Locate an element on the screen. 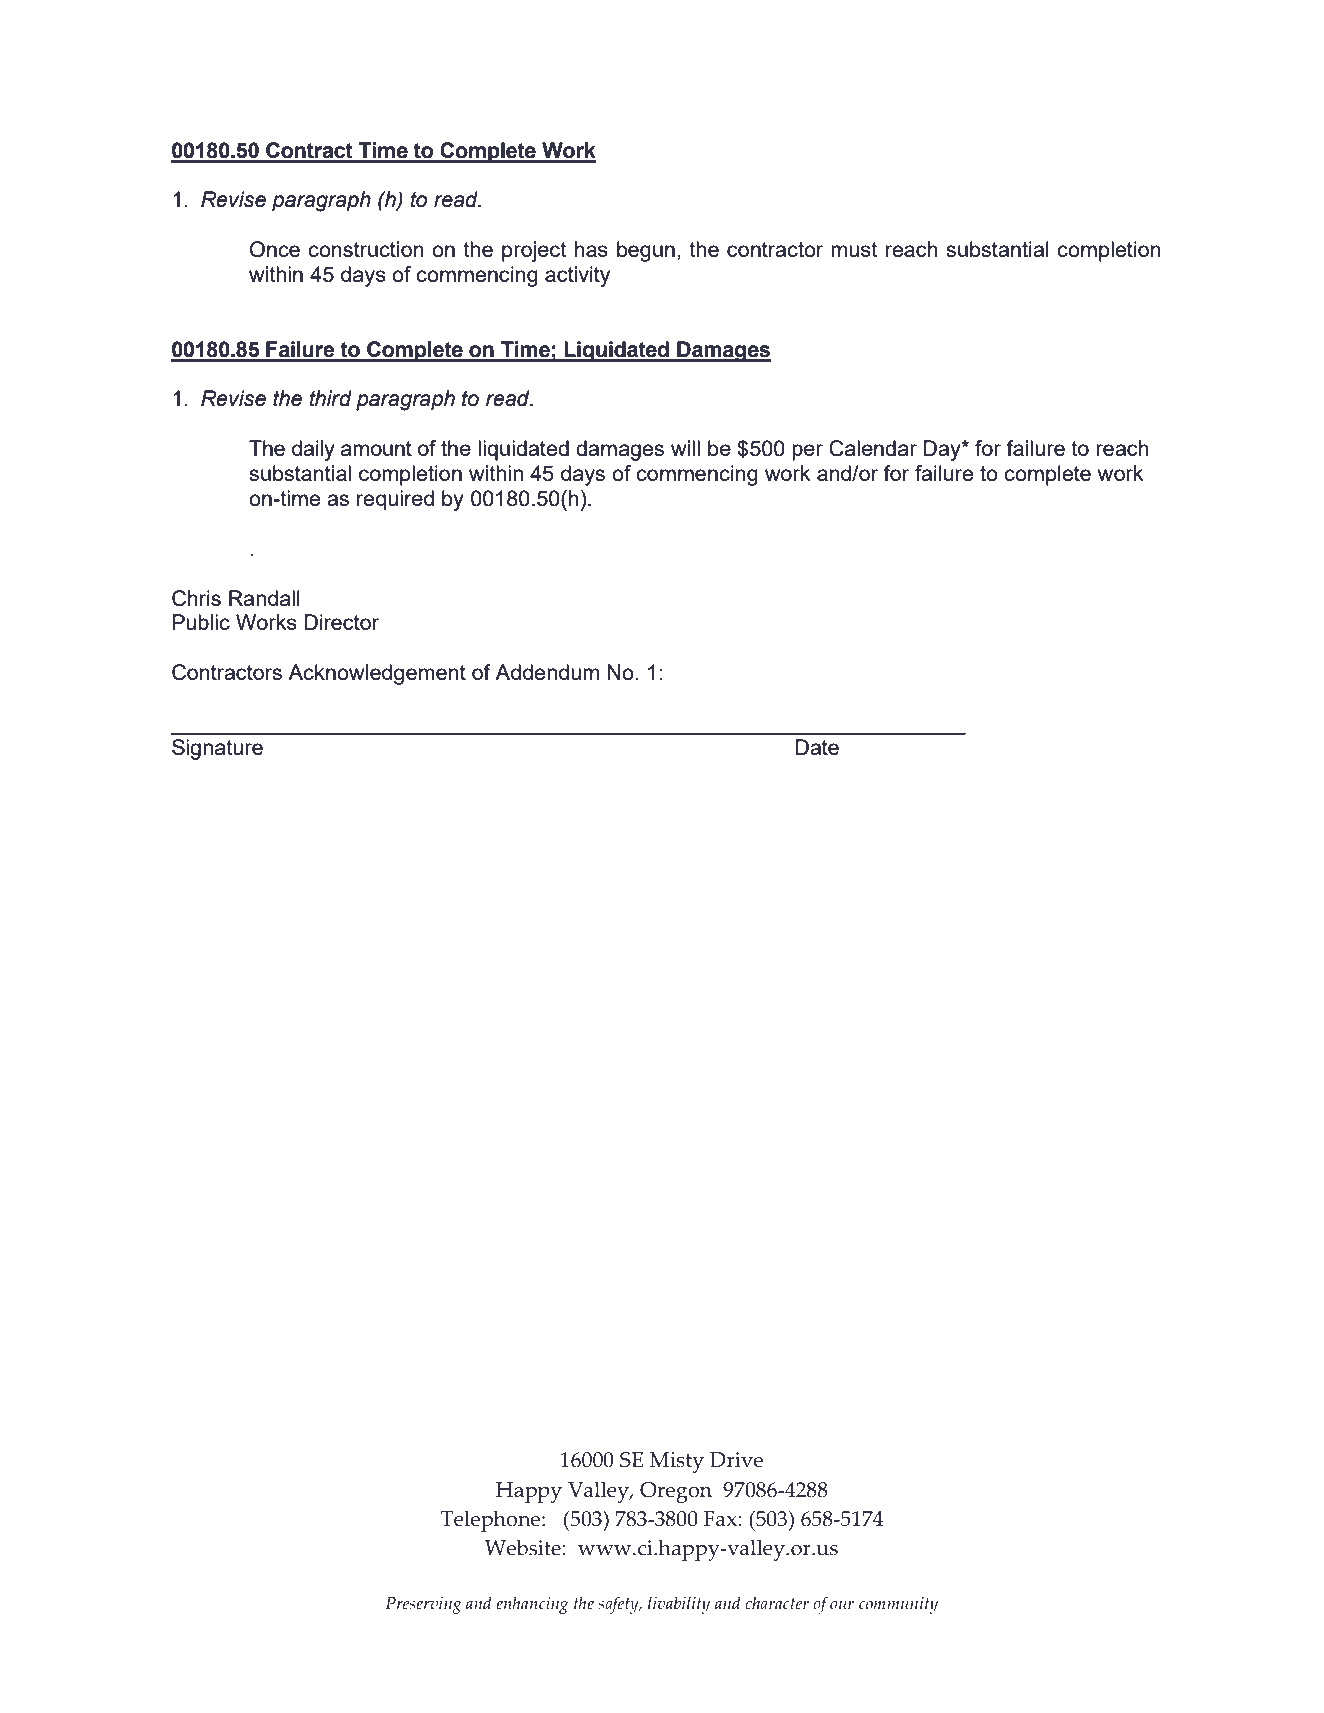  Once is located at coordinates (275, 249).
